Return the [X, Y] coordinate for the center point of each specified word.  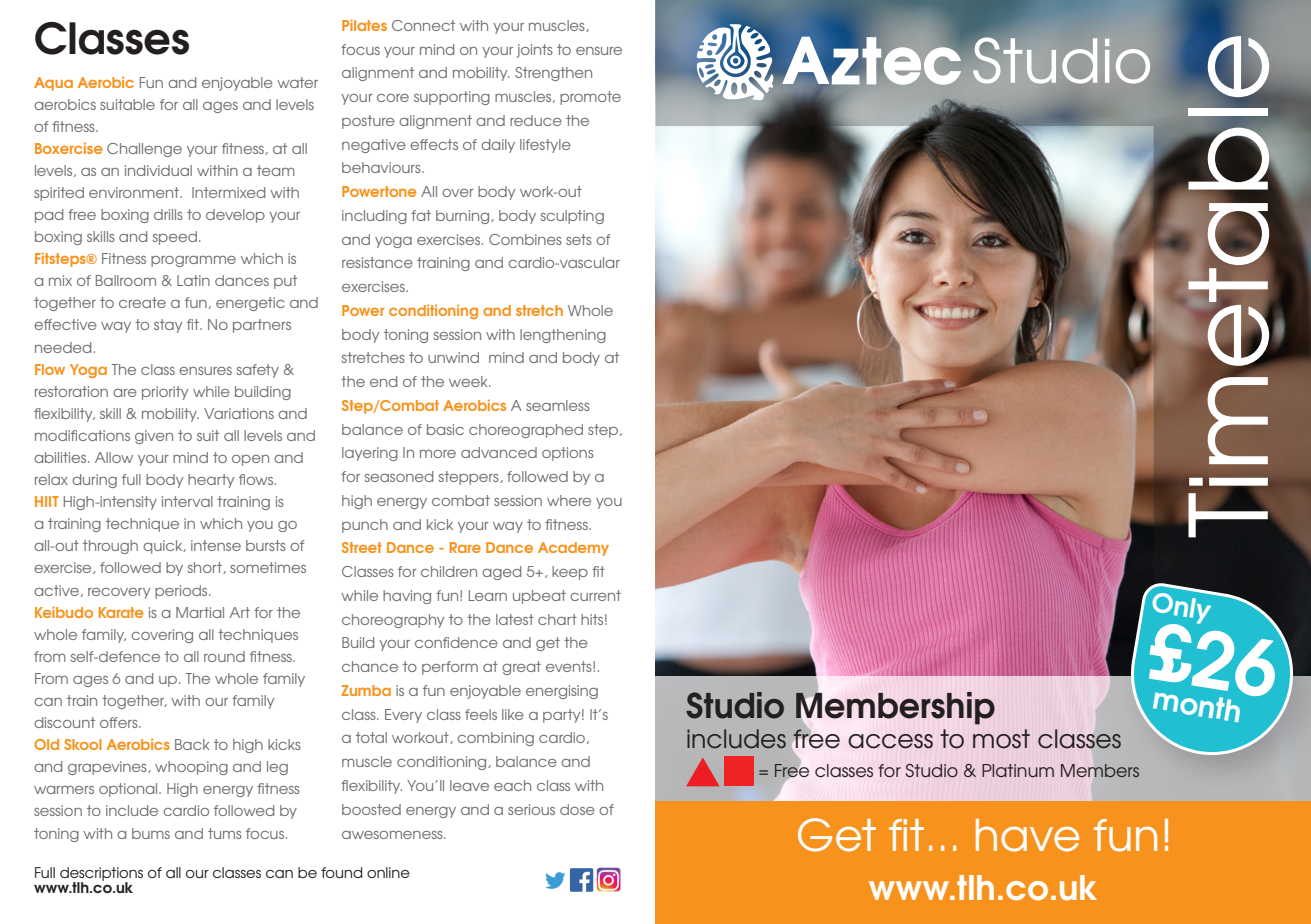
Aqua [53, 84]
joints [535, 51]
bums [151, 833]
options [568, 454]
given [154, 437]
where [569, 500]
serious [531, 809]
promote [590, 98]
